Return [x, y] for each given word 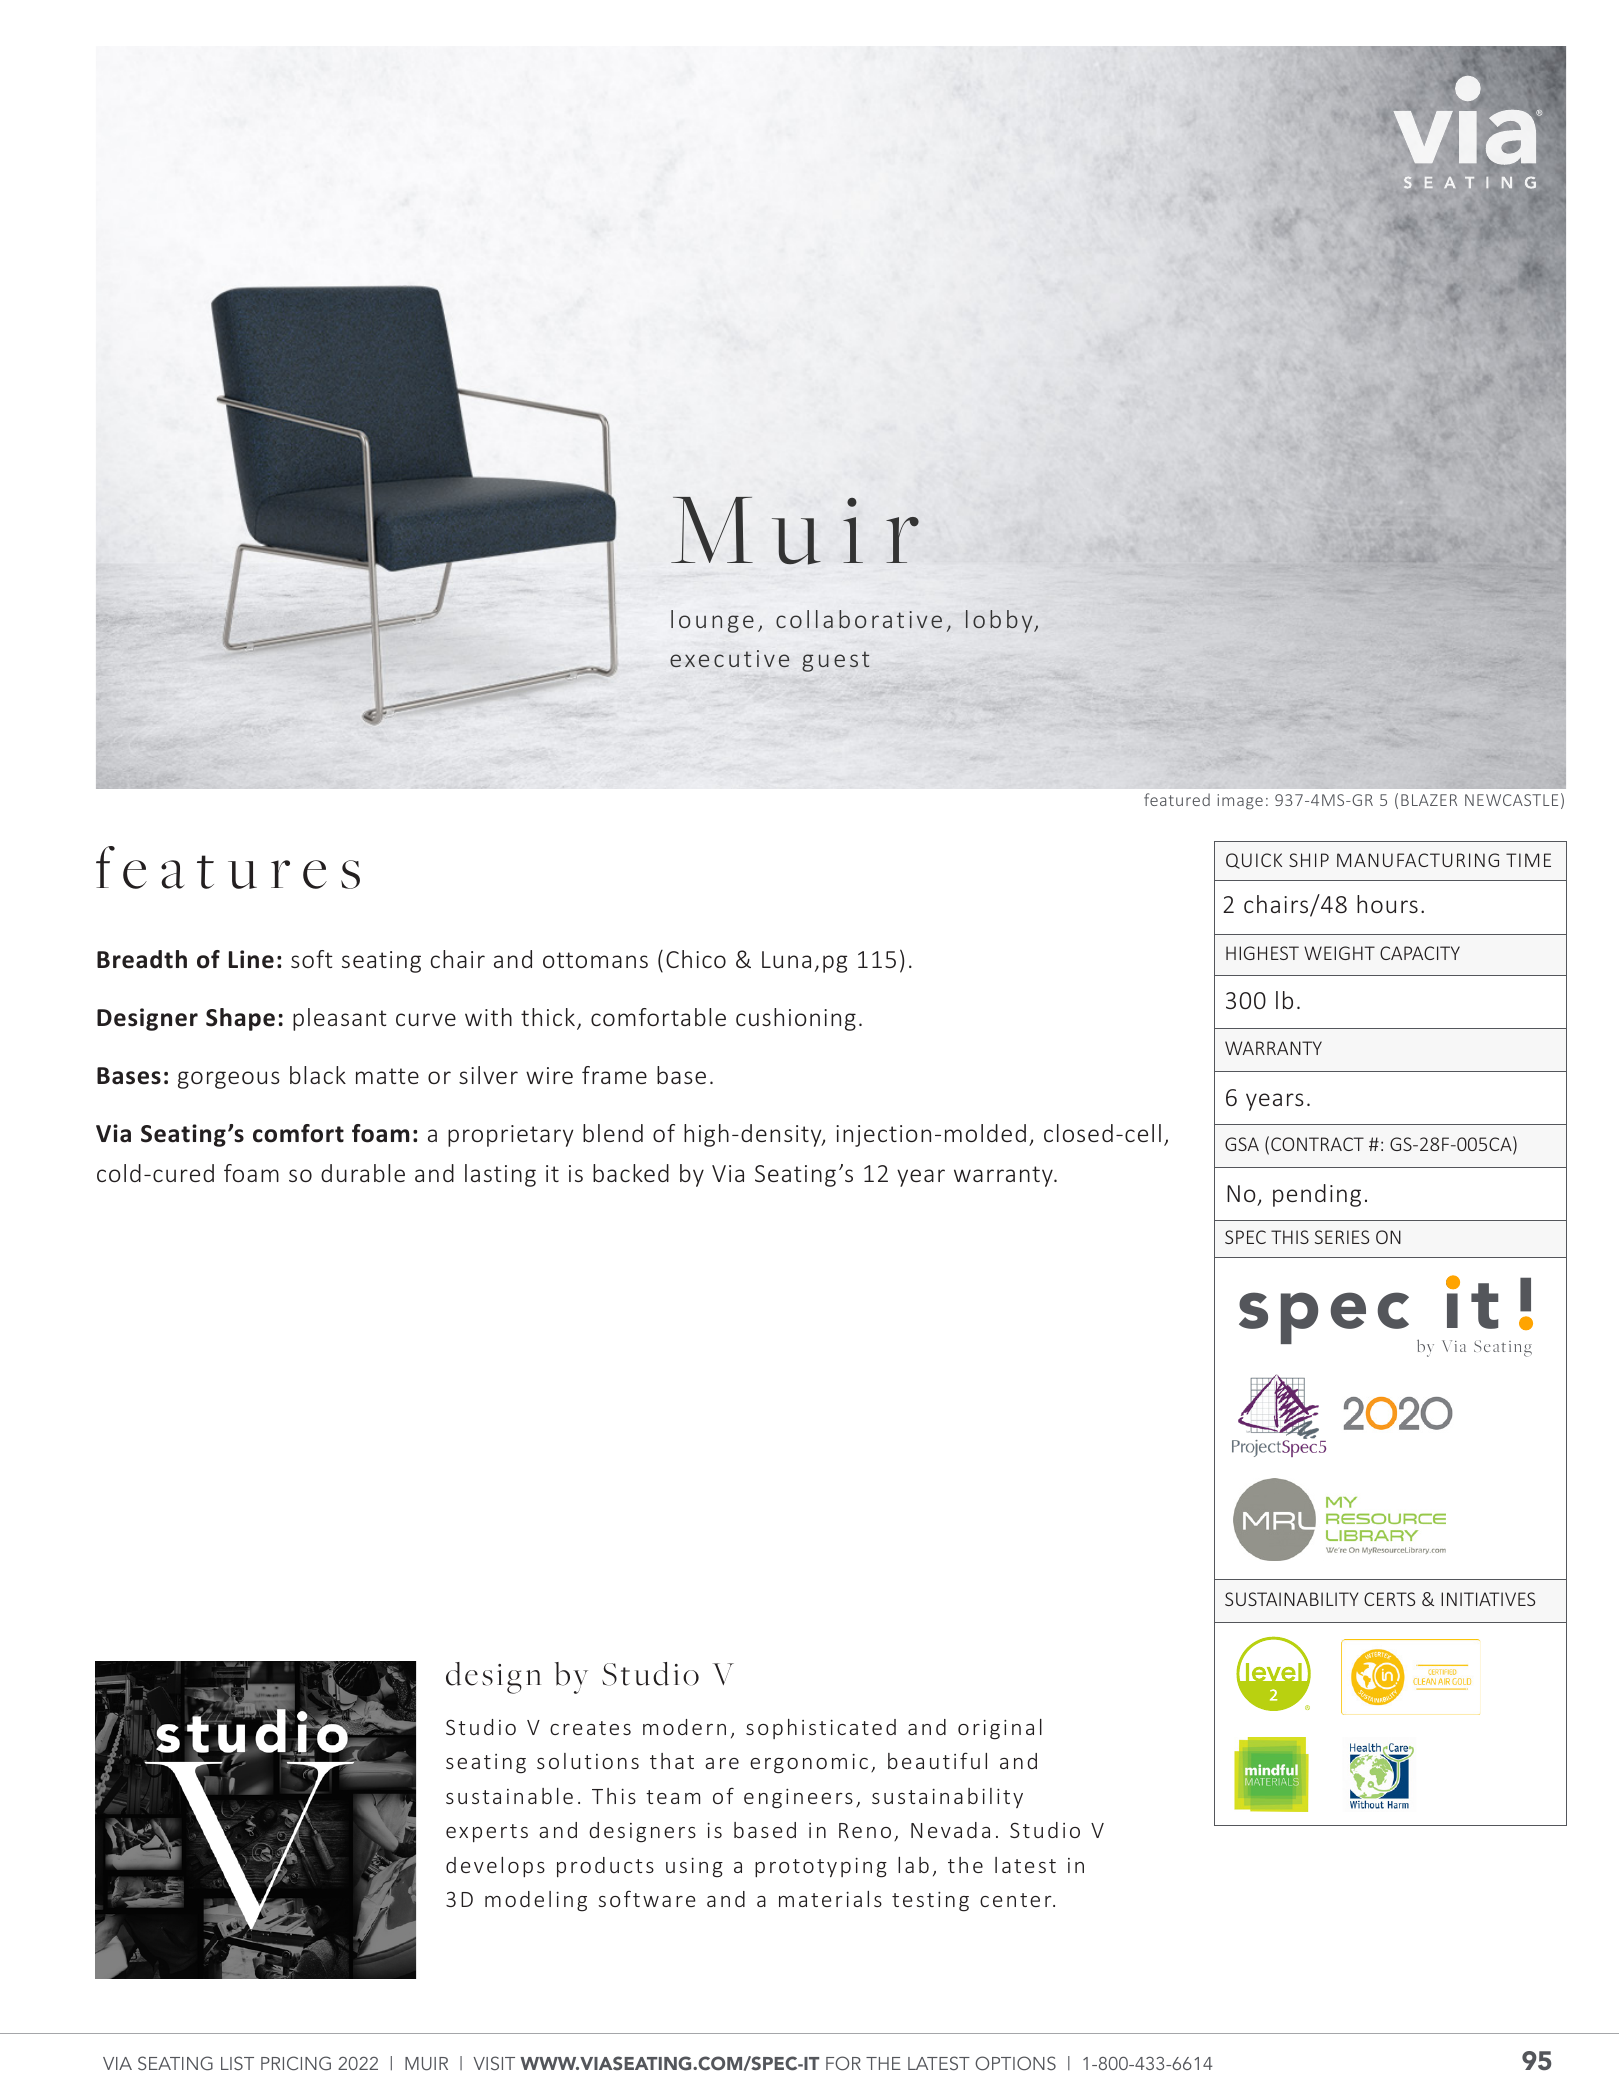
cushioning [796, 1019]
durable [363, 1173]
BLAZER [1429, 800]
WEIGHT [1339, 953]
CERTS [1389, 1599]
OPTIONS [1015, 2063]
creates [590, 1728]
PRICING [296, 2063]
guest [835, 661]
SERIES [1342, 1237]
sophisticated [821, 1729]
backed [631, 1173]
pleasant [340, 1019]
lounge [712, 621]
